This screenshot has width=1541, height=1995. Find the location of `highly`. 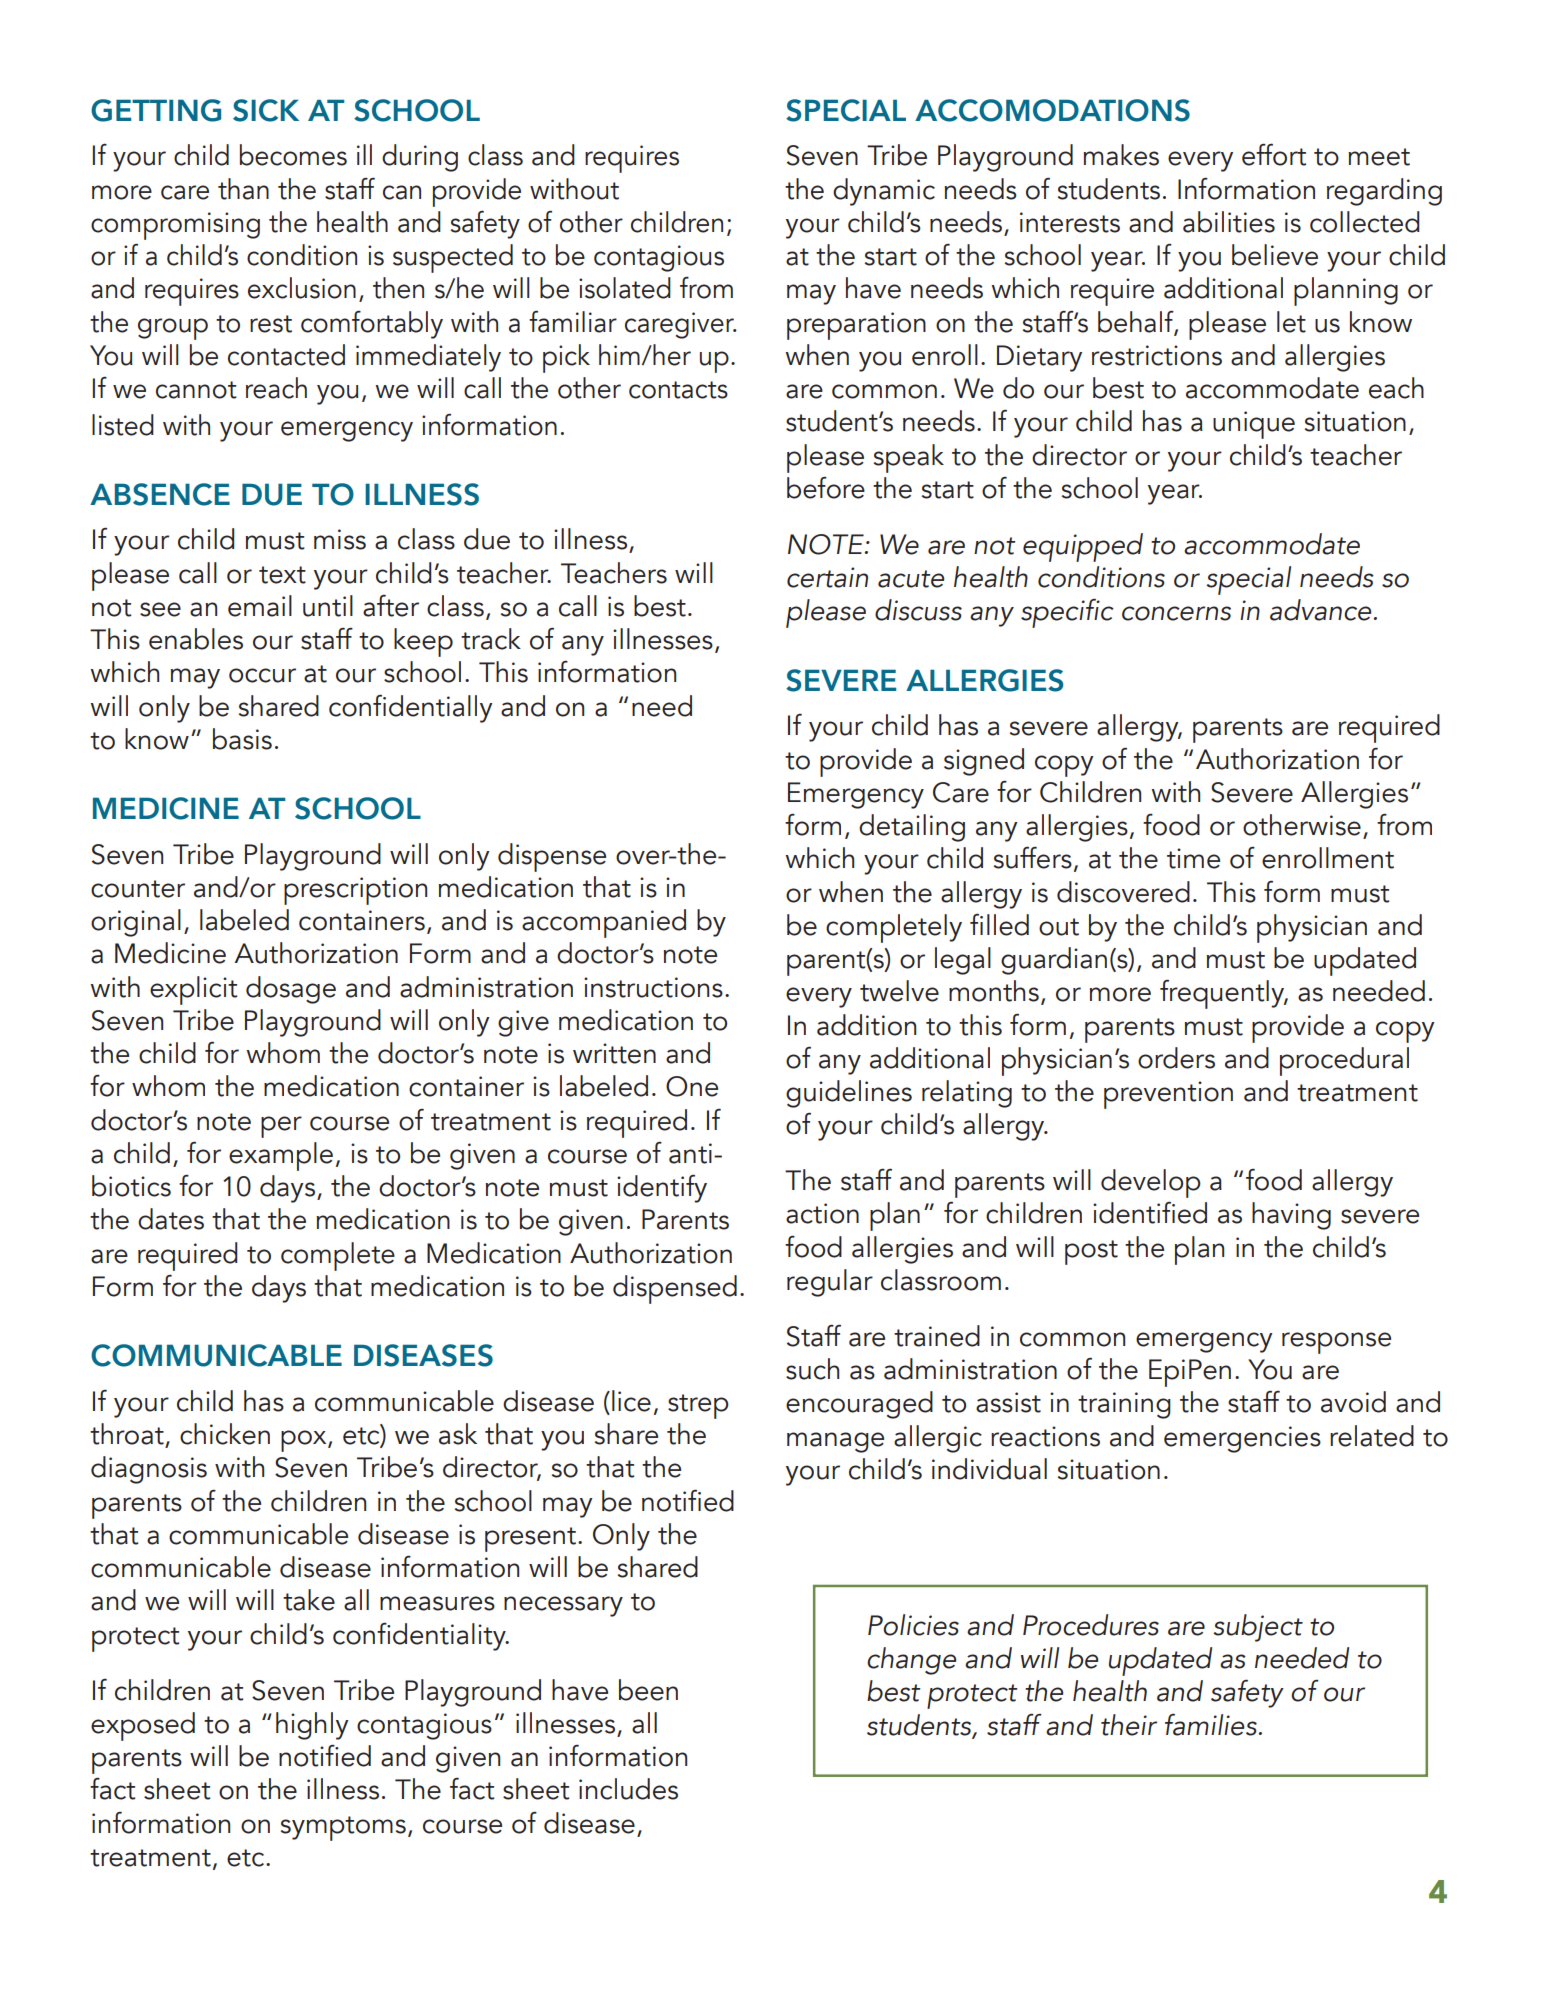

highly is located at coordinates (312, 1726).
